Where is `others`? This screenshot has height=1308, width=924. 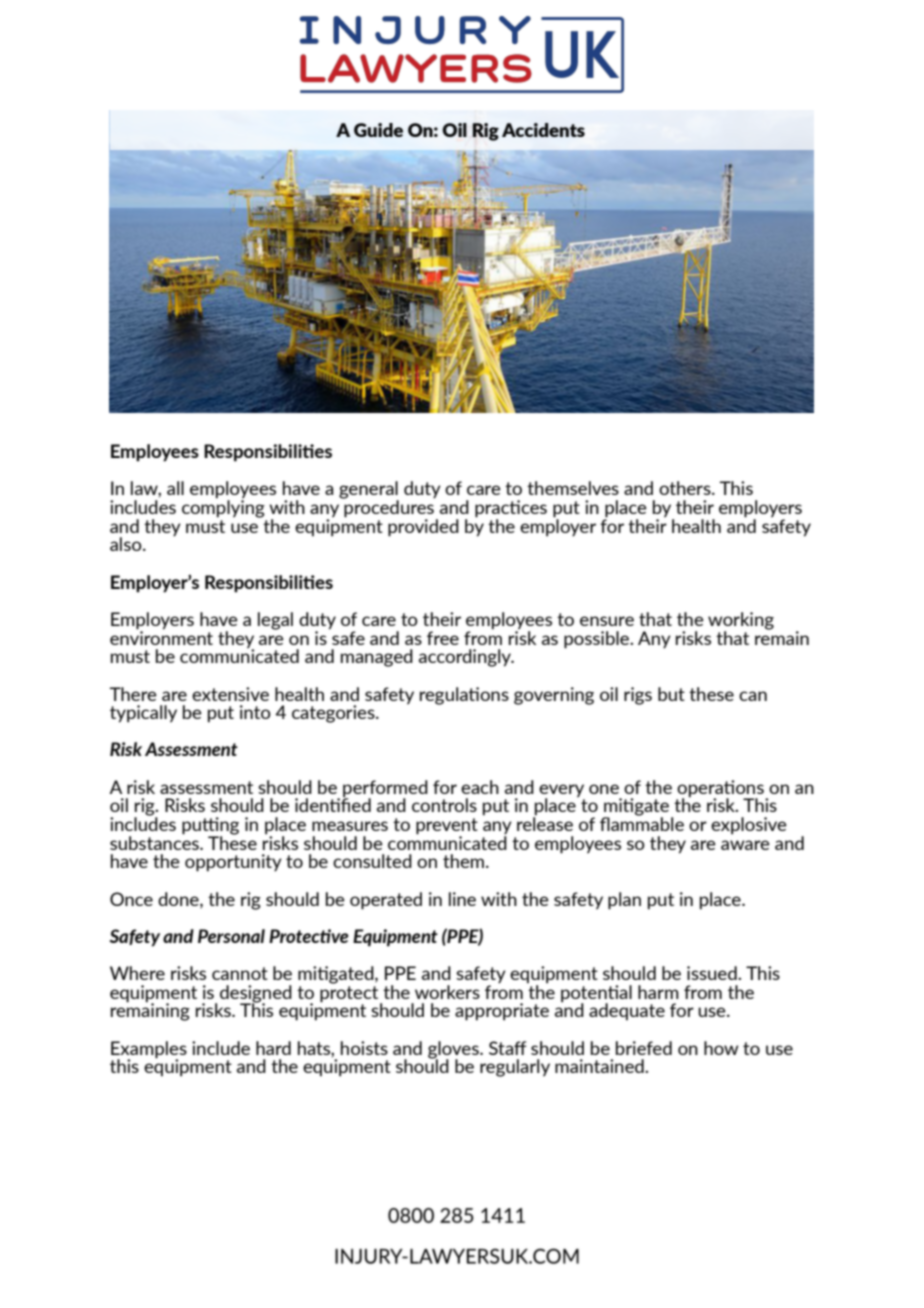 others is located at coordinates (686, 488).
